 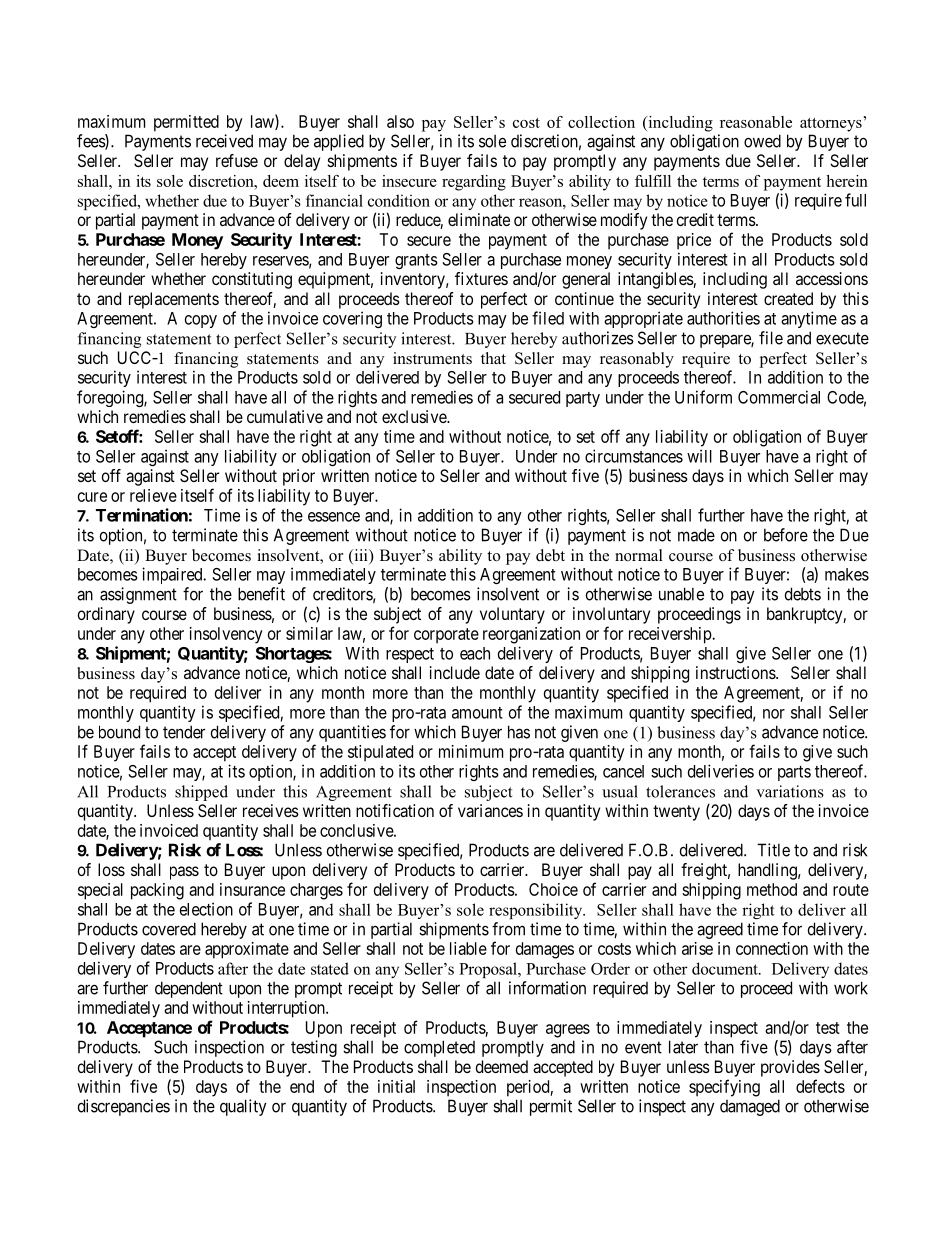 What do you see at coordinates (762, 141) in the screenshot?
I see `owed` at bounding box center [762, 141].
